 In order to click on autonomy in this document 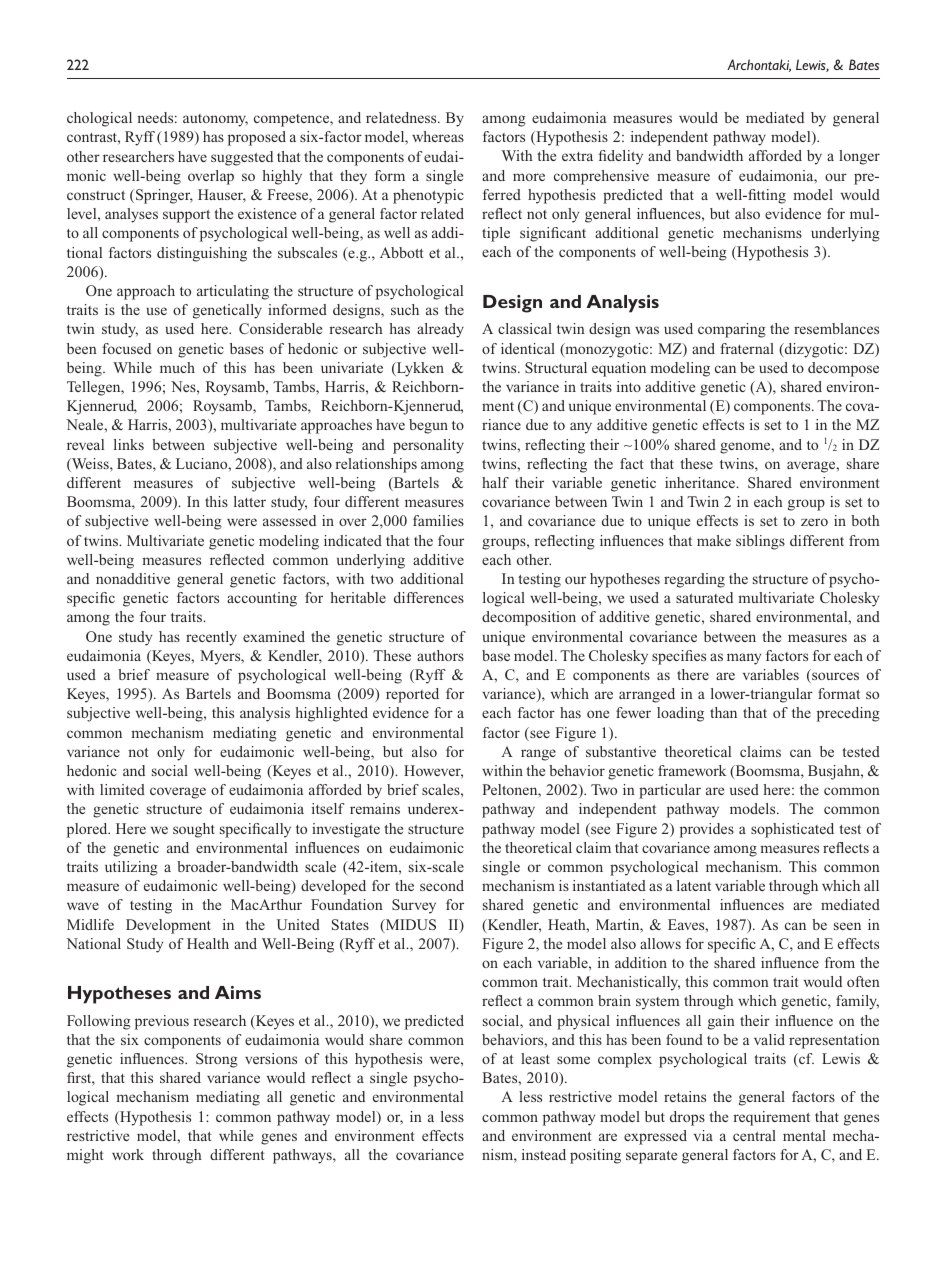, I will do `click(215, 120)`.
